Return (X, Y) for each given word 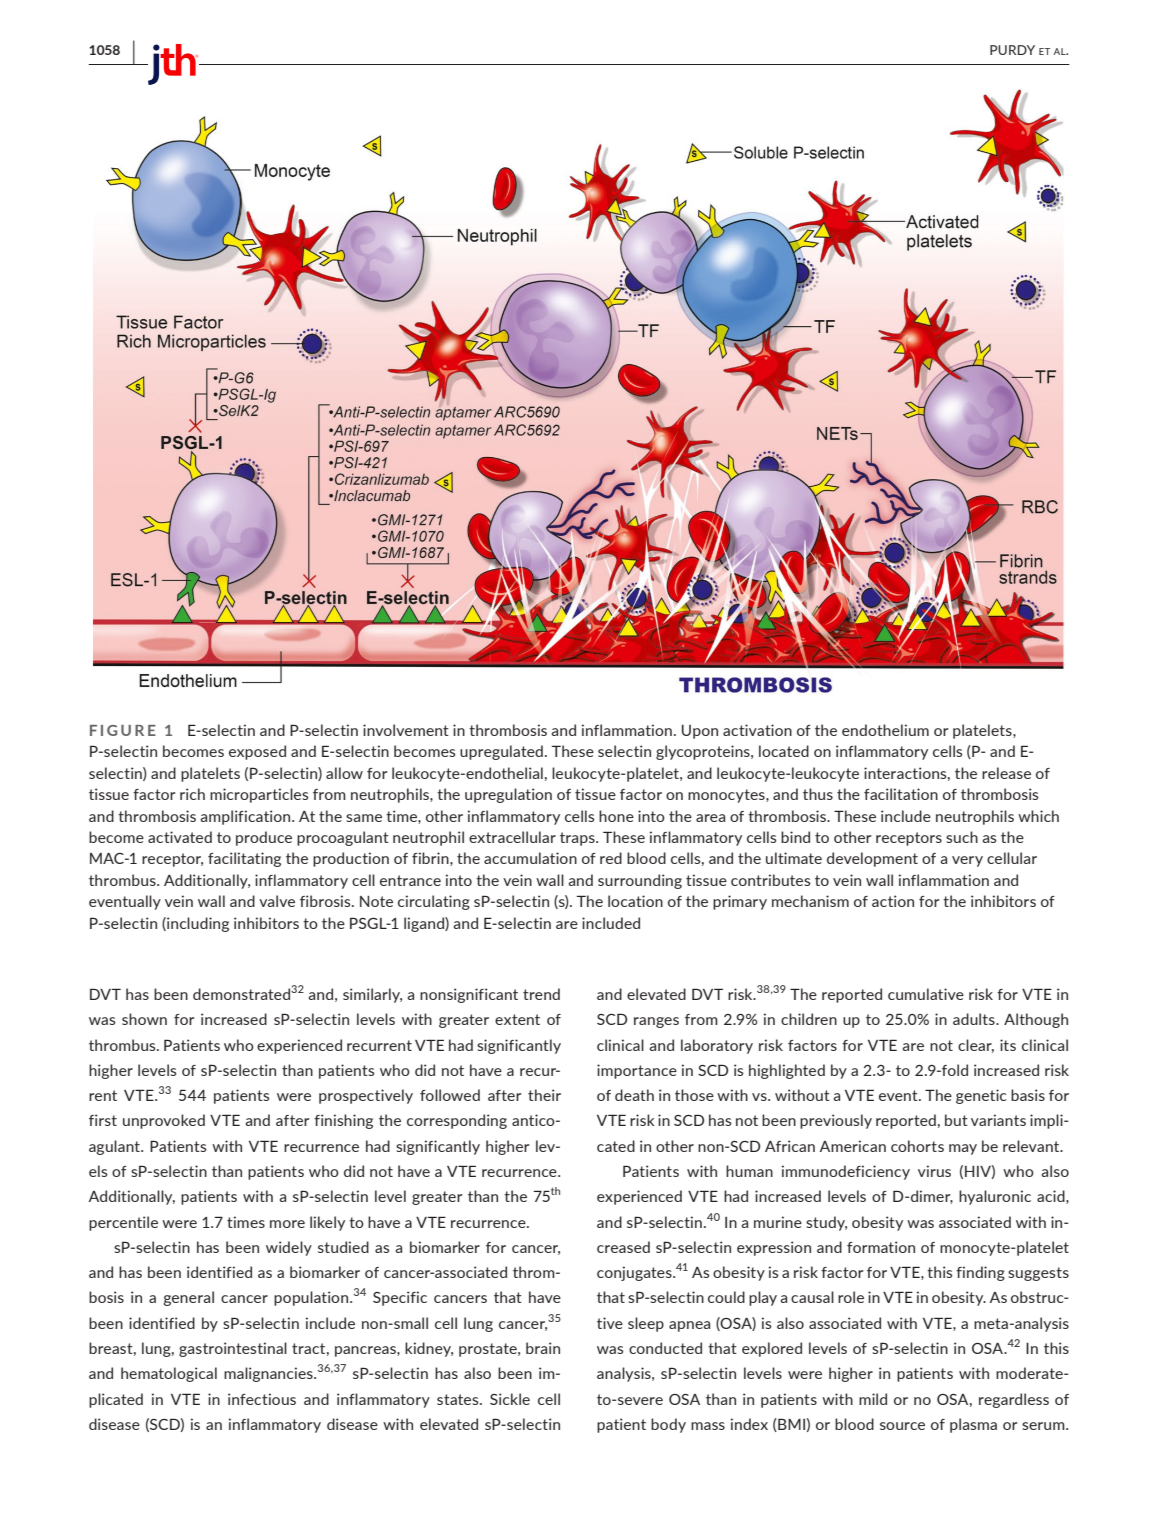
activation (757, 730)
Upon (700, 732)
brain (543, 1348)
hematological (169, 1374)
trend (541, 994)
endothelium (885, 730)
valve (277, 901)
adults (975, 1019)
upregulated (501, 752)
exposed (257, 752)
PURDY (1012, 50)
